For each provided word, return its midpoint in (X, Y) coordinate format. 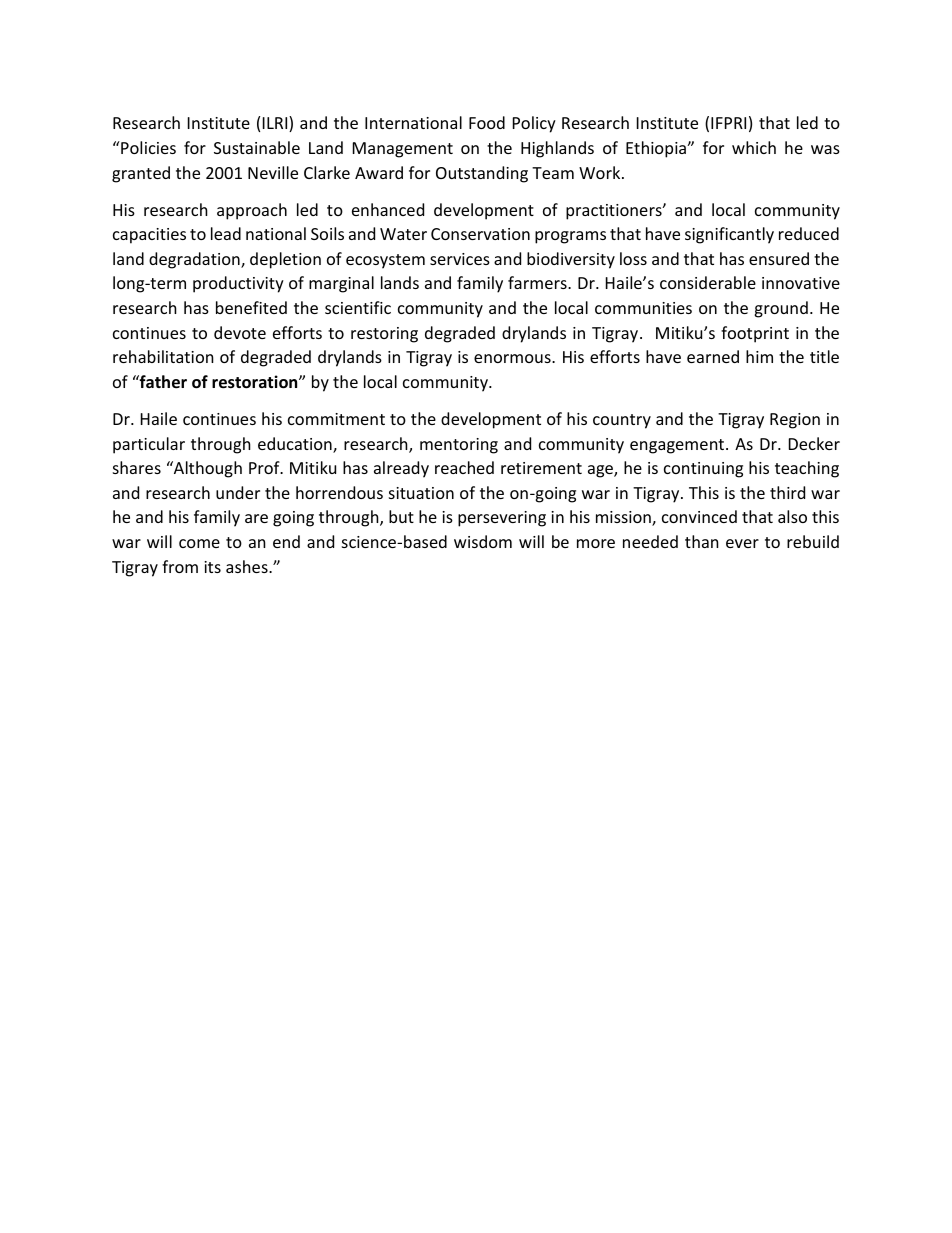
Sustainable (257, 147)
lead (226, 233)
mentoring (459, 446)
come (199, 543)
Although (207, 469)
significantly (729, 235)
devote (240, 332)
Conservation (480, 234)
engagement (678, 446)
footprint (755, 334)
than (702, 541)
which (754, 147)
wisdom (483, 541)
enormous (513, 358)
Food (487, 122)
